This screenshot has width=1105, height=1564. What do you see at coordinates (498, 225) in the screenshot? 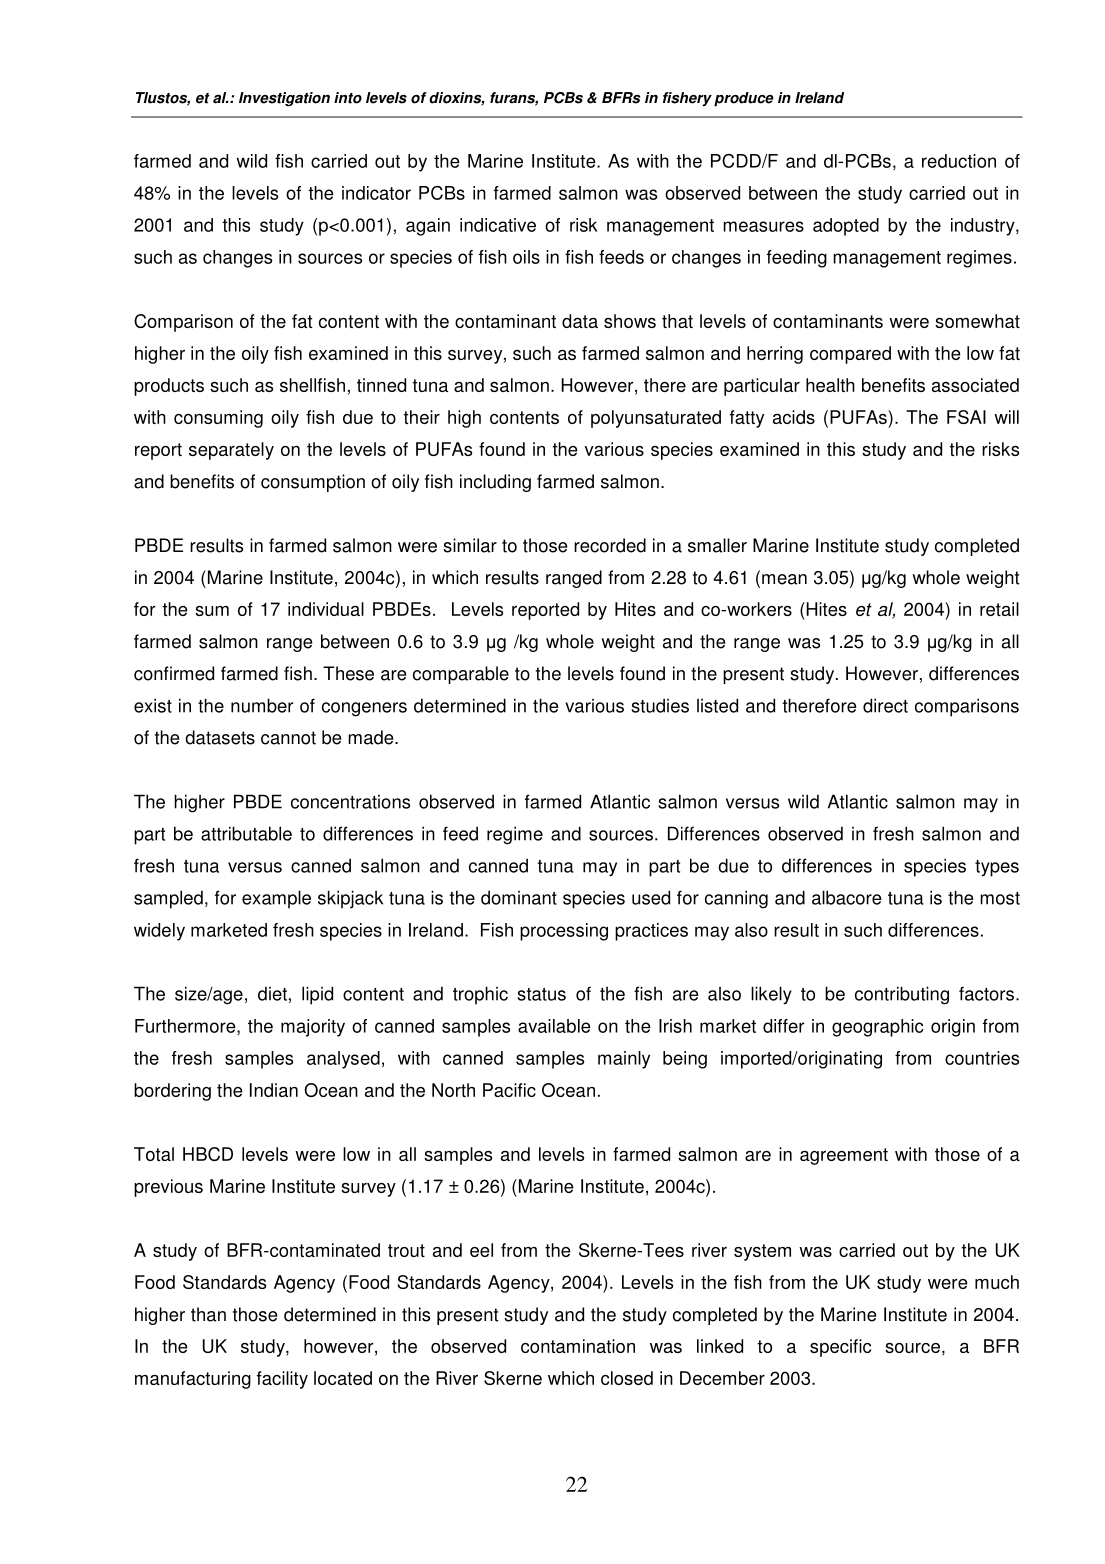
I see `indicative` at bounding box center [498, 225].
